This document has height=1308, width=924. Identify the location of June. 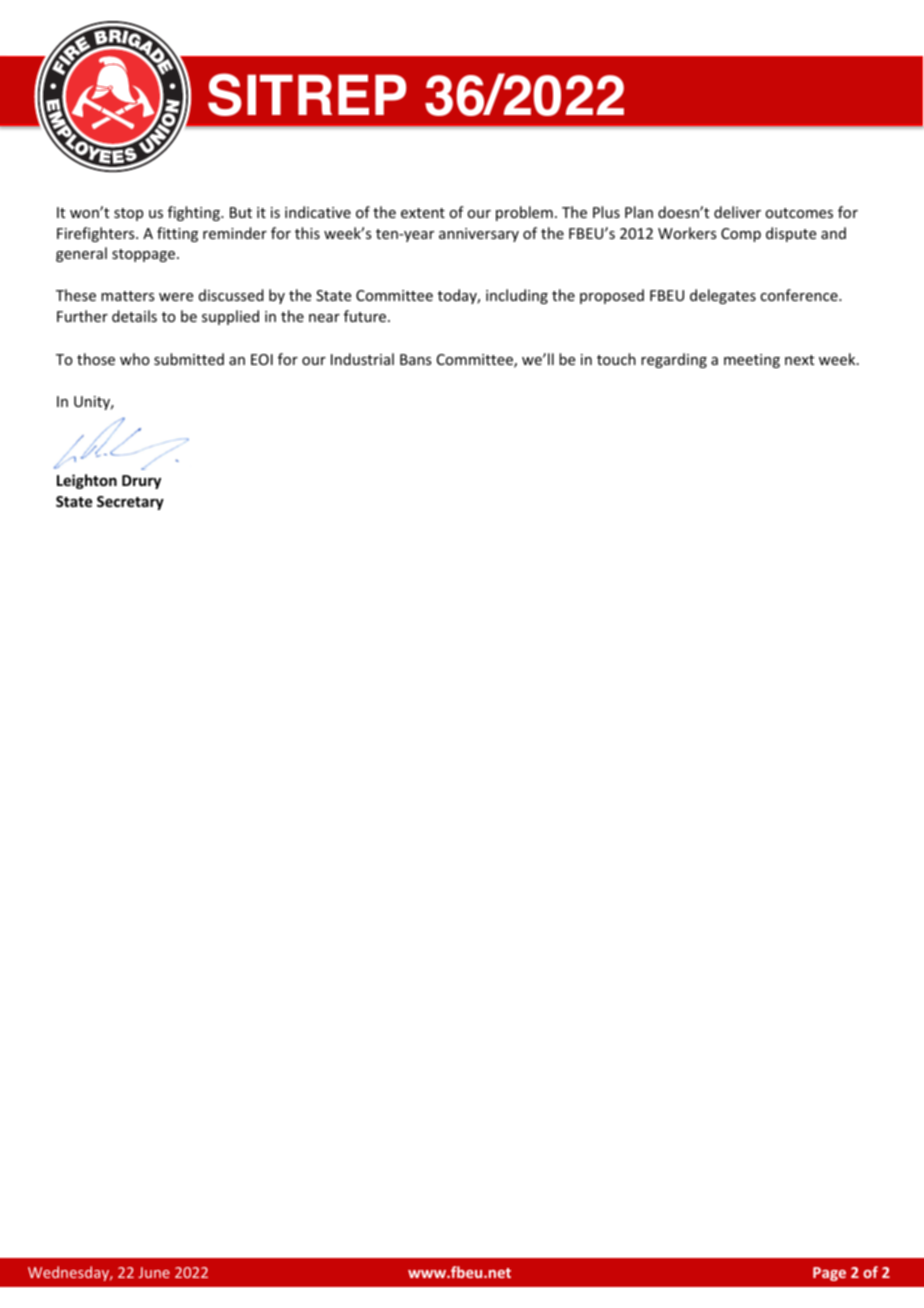
(154, 1272).
